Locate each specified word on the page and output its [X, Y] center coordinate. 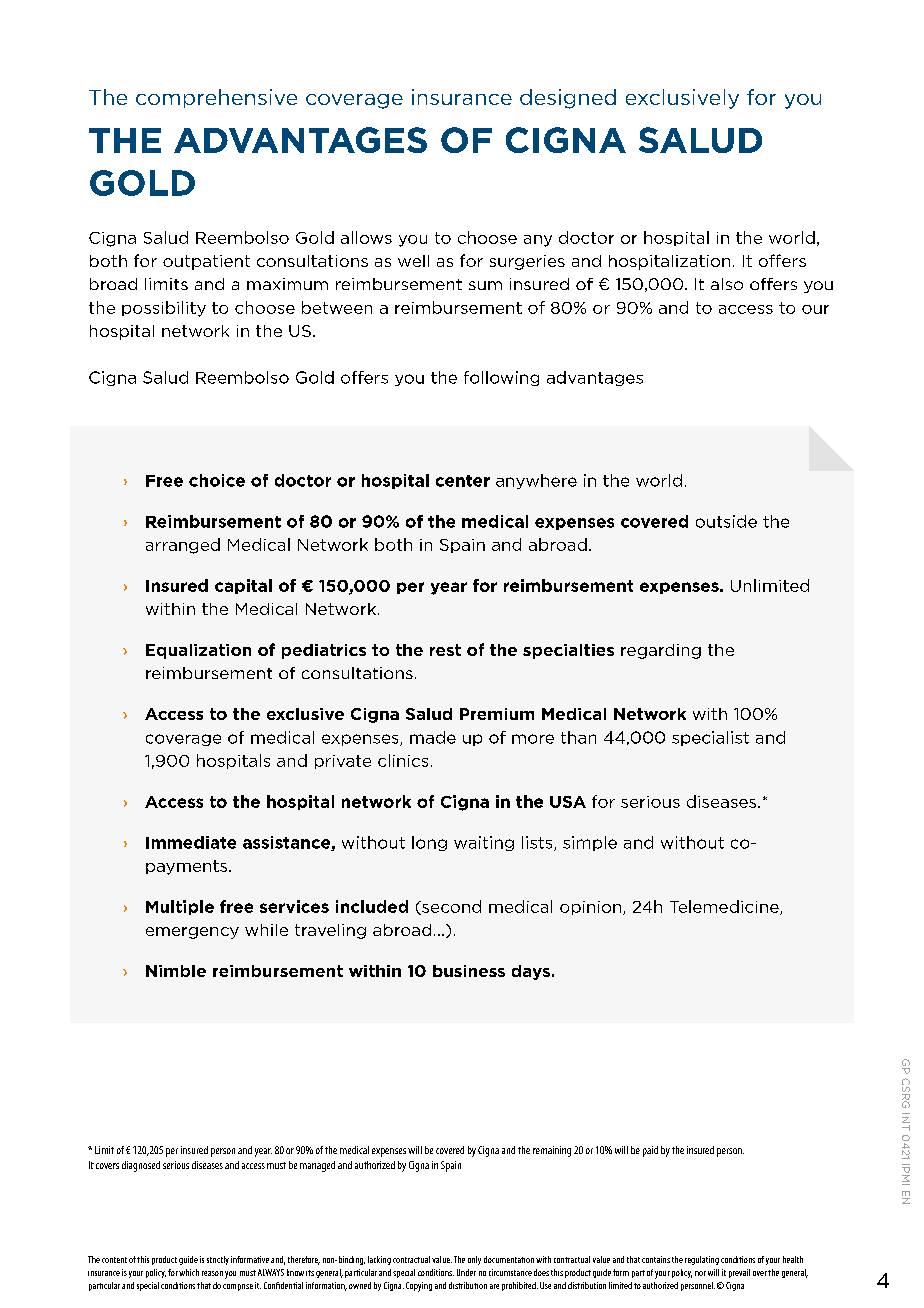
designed [568, 99]
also [727, 284]
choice [217, 480]
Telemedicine [725, 907]
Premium [497, 714]
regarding [661, 651]
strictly [218, 1260]
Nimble [176, 971]
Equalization [198, 651]
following [501, 378]
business [469, 971]
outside [726, 521]
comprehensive [216, 98]
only [474, 1260]
